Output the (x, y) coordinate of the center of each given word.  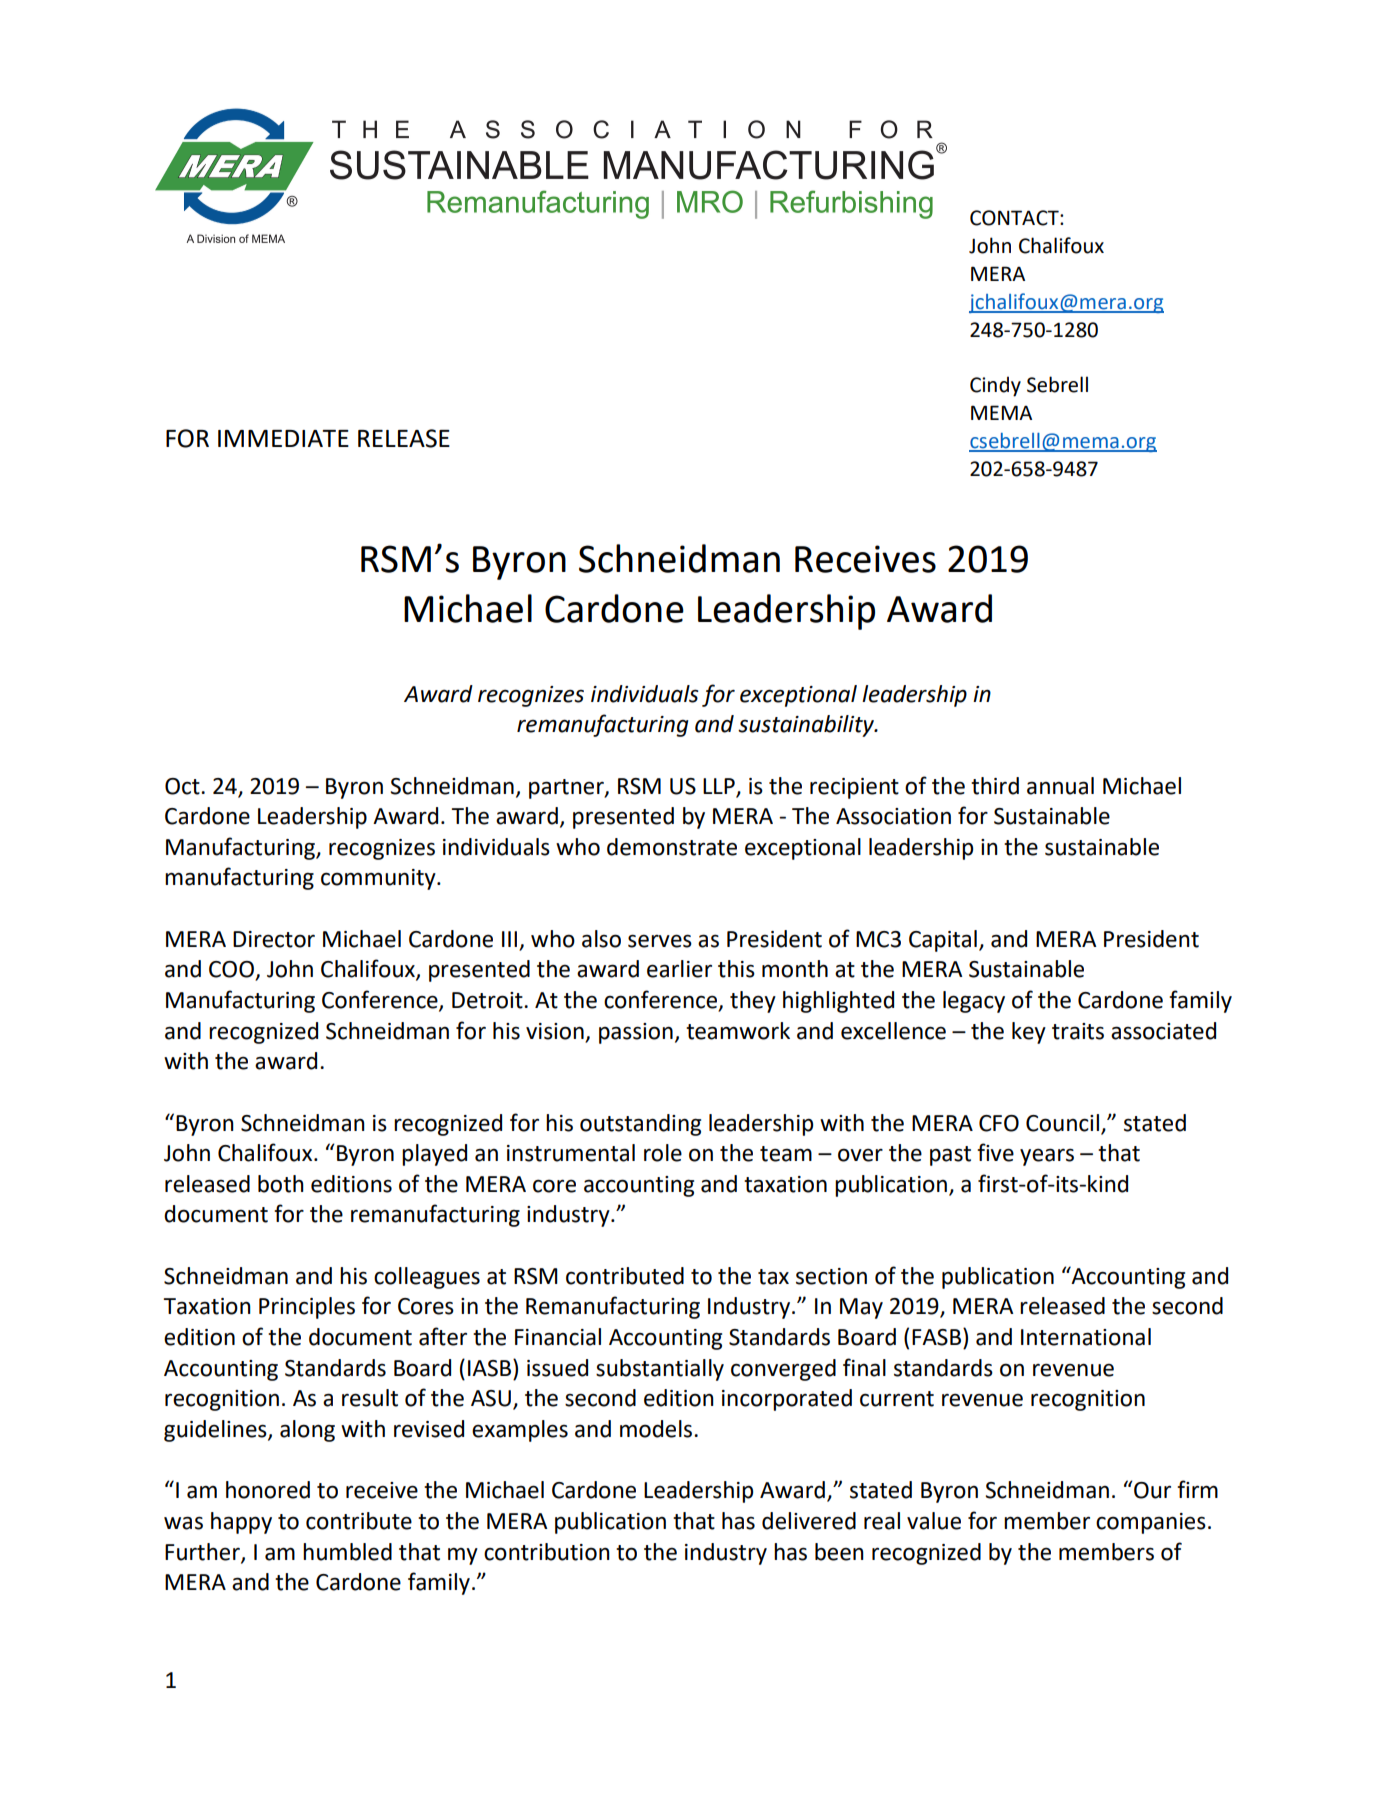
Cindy (995, 386)
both (281, 1184)
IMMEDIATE (283, 438)
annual (1060, 786)
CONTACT (1015, 218)
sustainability (807, 726)
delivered (809, 1521)
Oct (183, 786)
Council (1062, 1123)
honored (268, 1490)
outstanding (640, 1125)
